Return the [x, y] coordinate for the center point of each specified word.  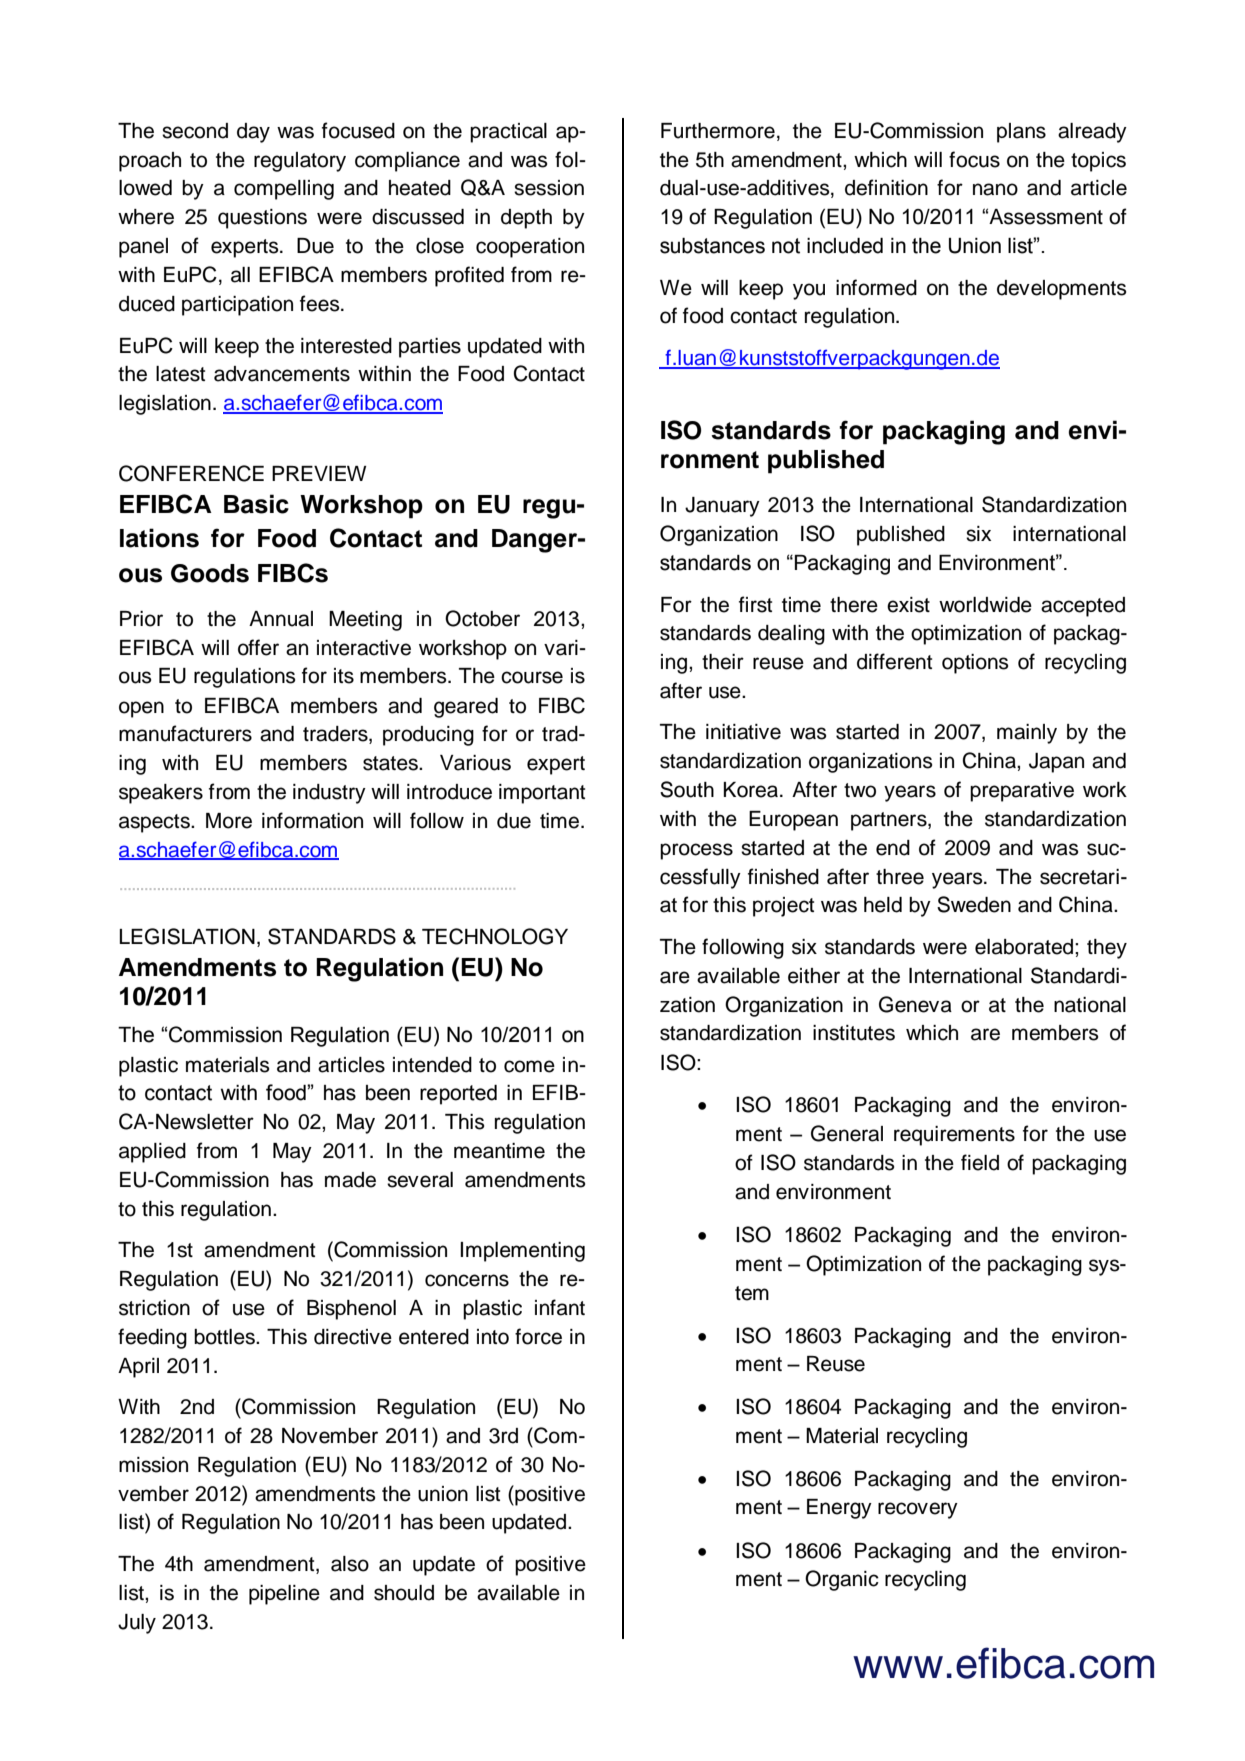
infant [560, 1307]
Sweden [974, 904]
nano [995, 189]
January [722, 507]
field [980, 1162]
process [696, 851]
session [549, 188]
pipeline [284, 1595]
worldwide [985, 605]
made [350, 1180]
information [312, 820]
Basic [256, 504]
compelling [284, 190]
